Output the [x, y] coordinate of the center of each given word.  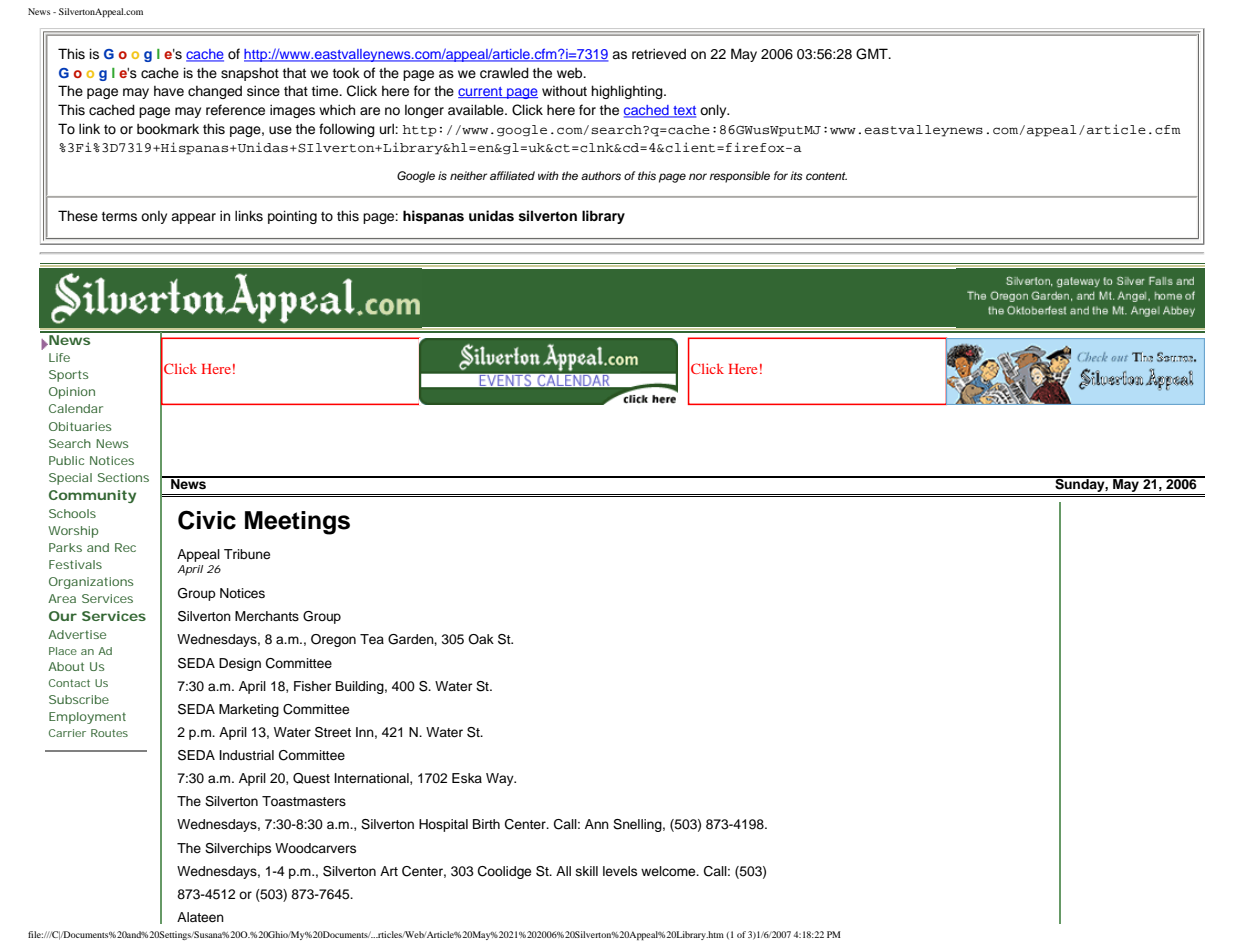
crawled [504, 73]
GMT [873, 54]
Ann [597, 824]
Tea [372, 639]
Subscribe [79, 699]
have [169, 91]
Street [333, 732]
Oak [481, 639]
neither [468, 175]
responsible [740, 177]
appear [193, 218]
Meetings [297, 523]
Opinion [72, 393]
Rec [125, 547]
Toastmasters [304, 801]
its [796, 175]
